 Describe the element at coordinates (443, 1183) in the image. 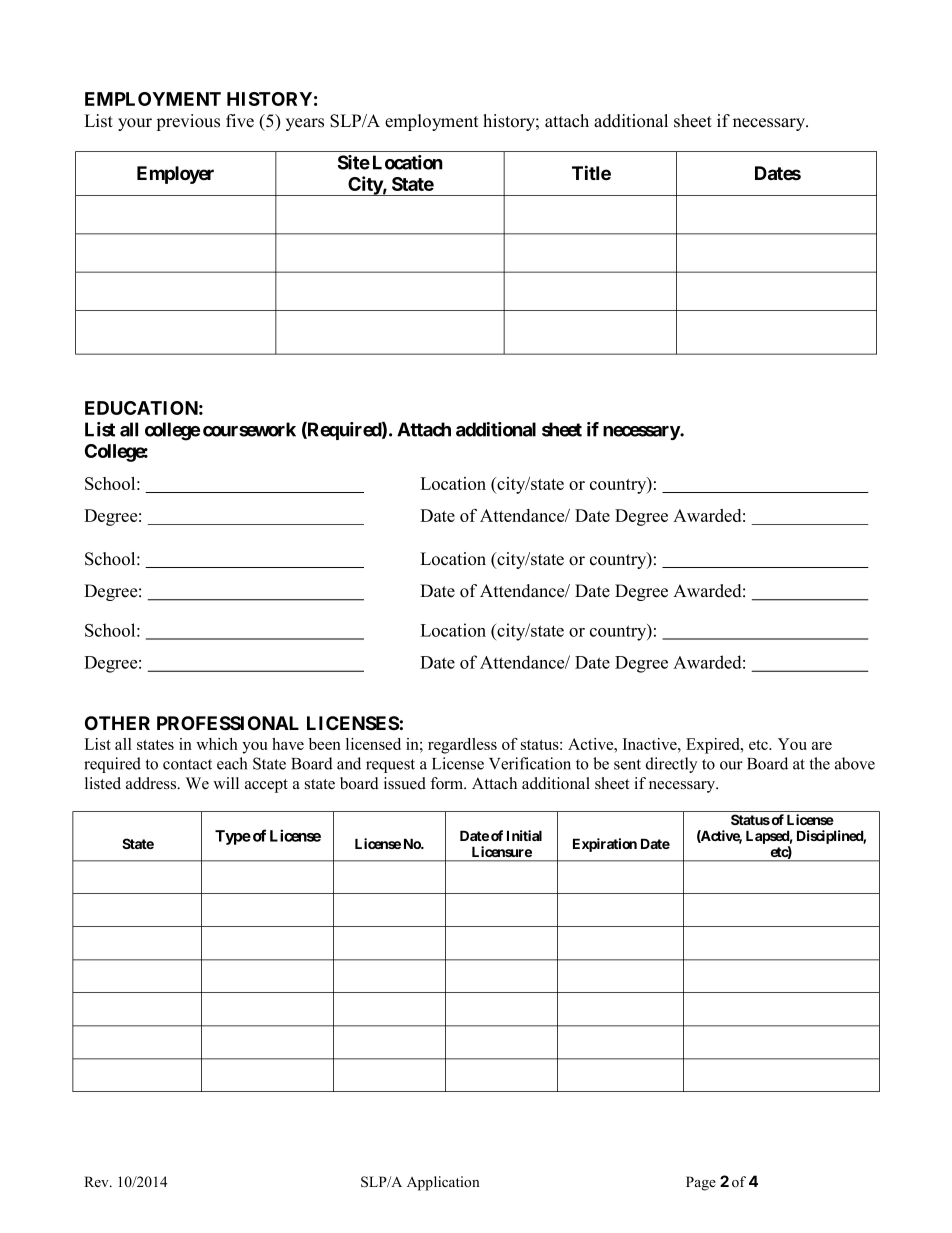

I see `Application` at that location.
